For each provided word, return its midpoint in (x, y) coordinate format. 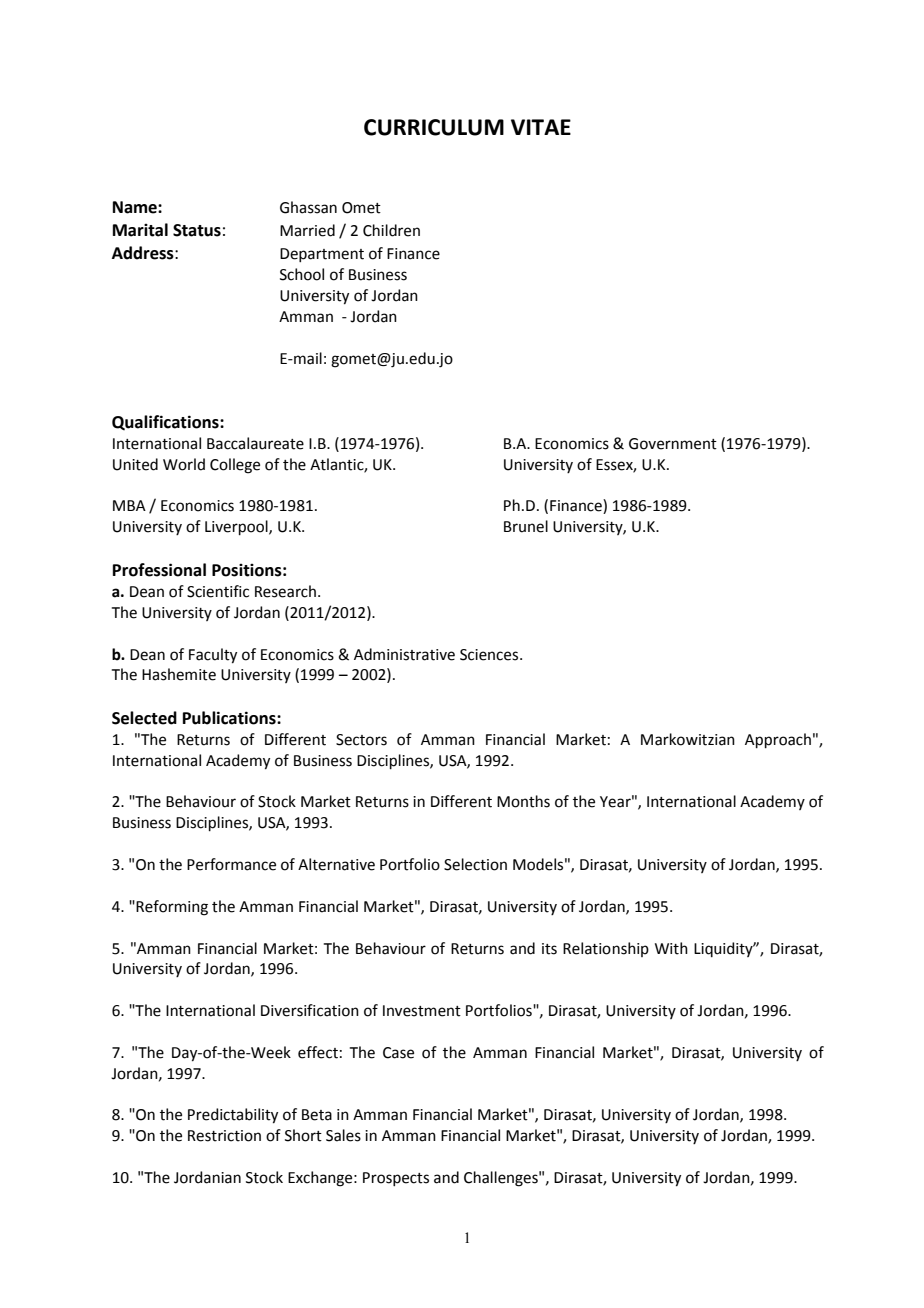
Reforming (172, 908)
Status (197, 230)
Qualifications (166, 422)
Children (391, 230)
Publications (230, 718)
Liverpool (237, 527)
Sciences (490, 655)
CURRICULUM (434, 127)
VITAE (541, 127)
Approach (778, 740)
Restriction (224, 1136)
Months (523, 801)
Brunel (526, 526)
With (671, 948)
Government (673, 444)
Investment (422, 1011)
